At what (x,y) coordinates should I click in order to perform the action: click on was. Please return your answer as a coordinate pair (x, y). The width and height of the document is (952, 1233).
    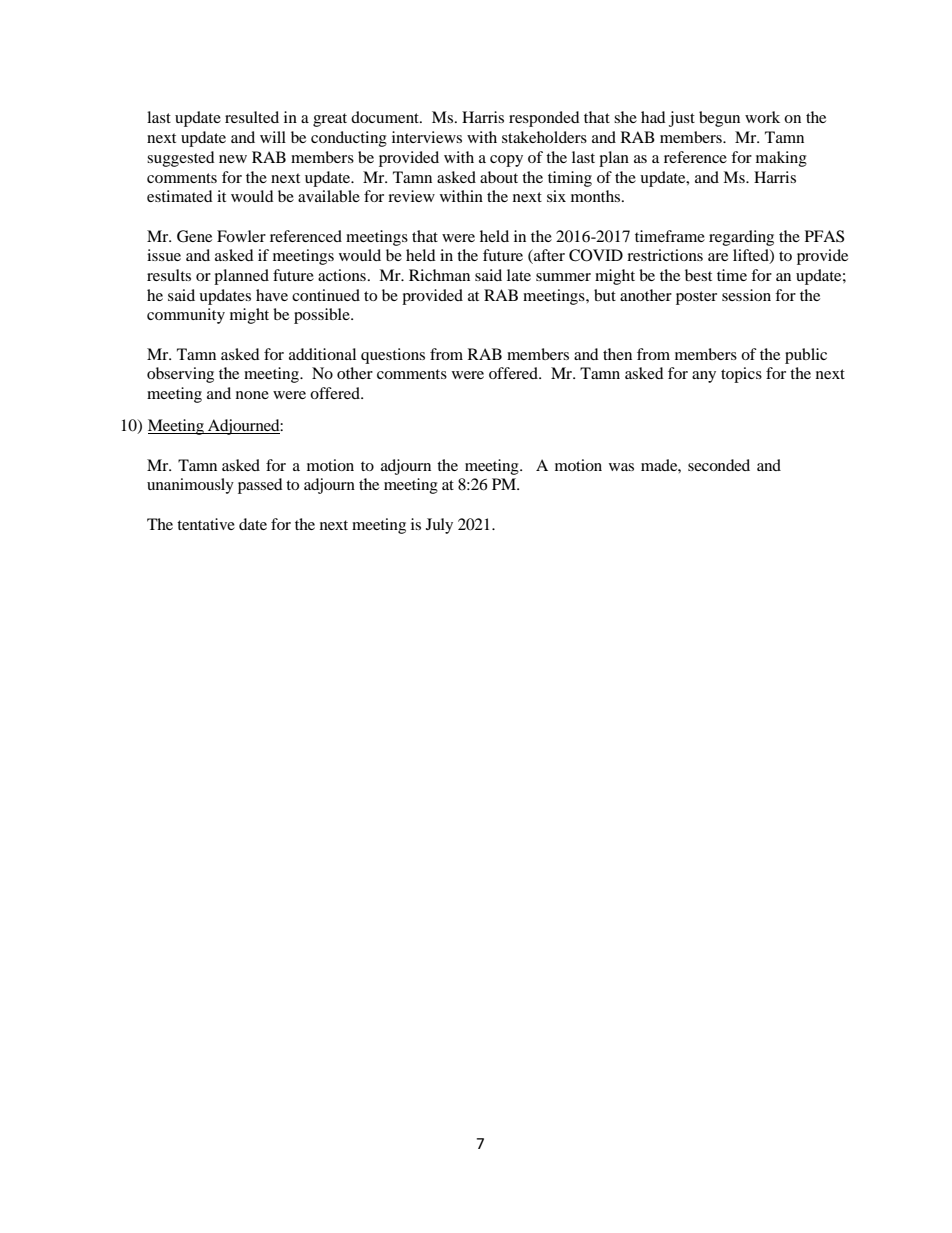
    Looking at the image, I should click on (621, 467).
